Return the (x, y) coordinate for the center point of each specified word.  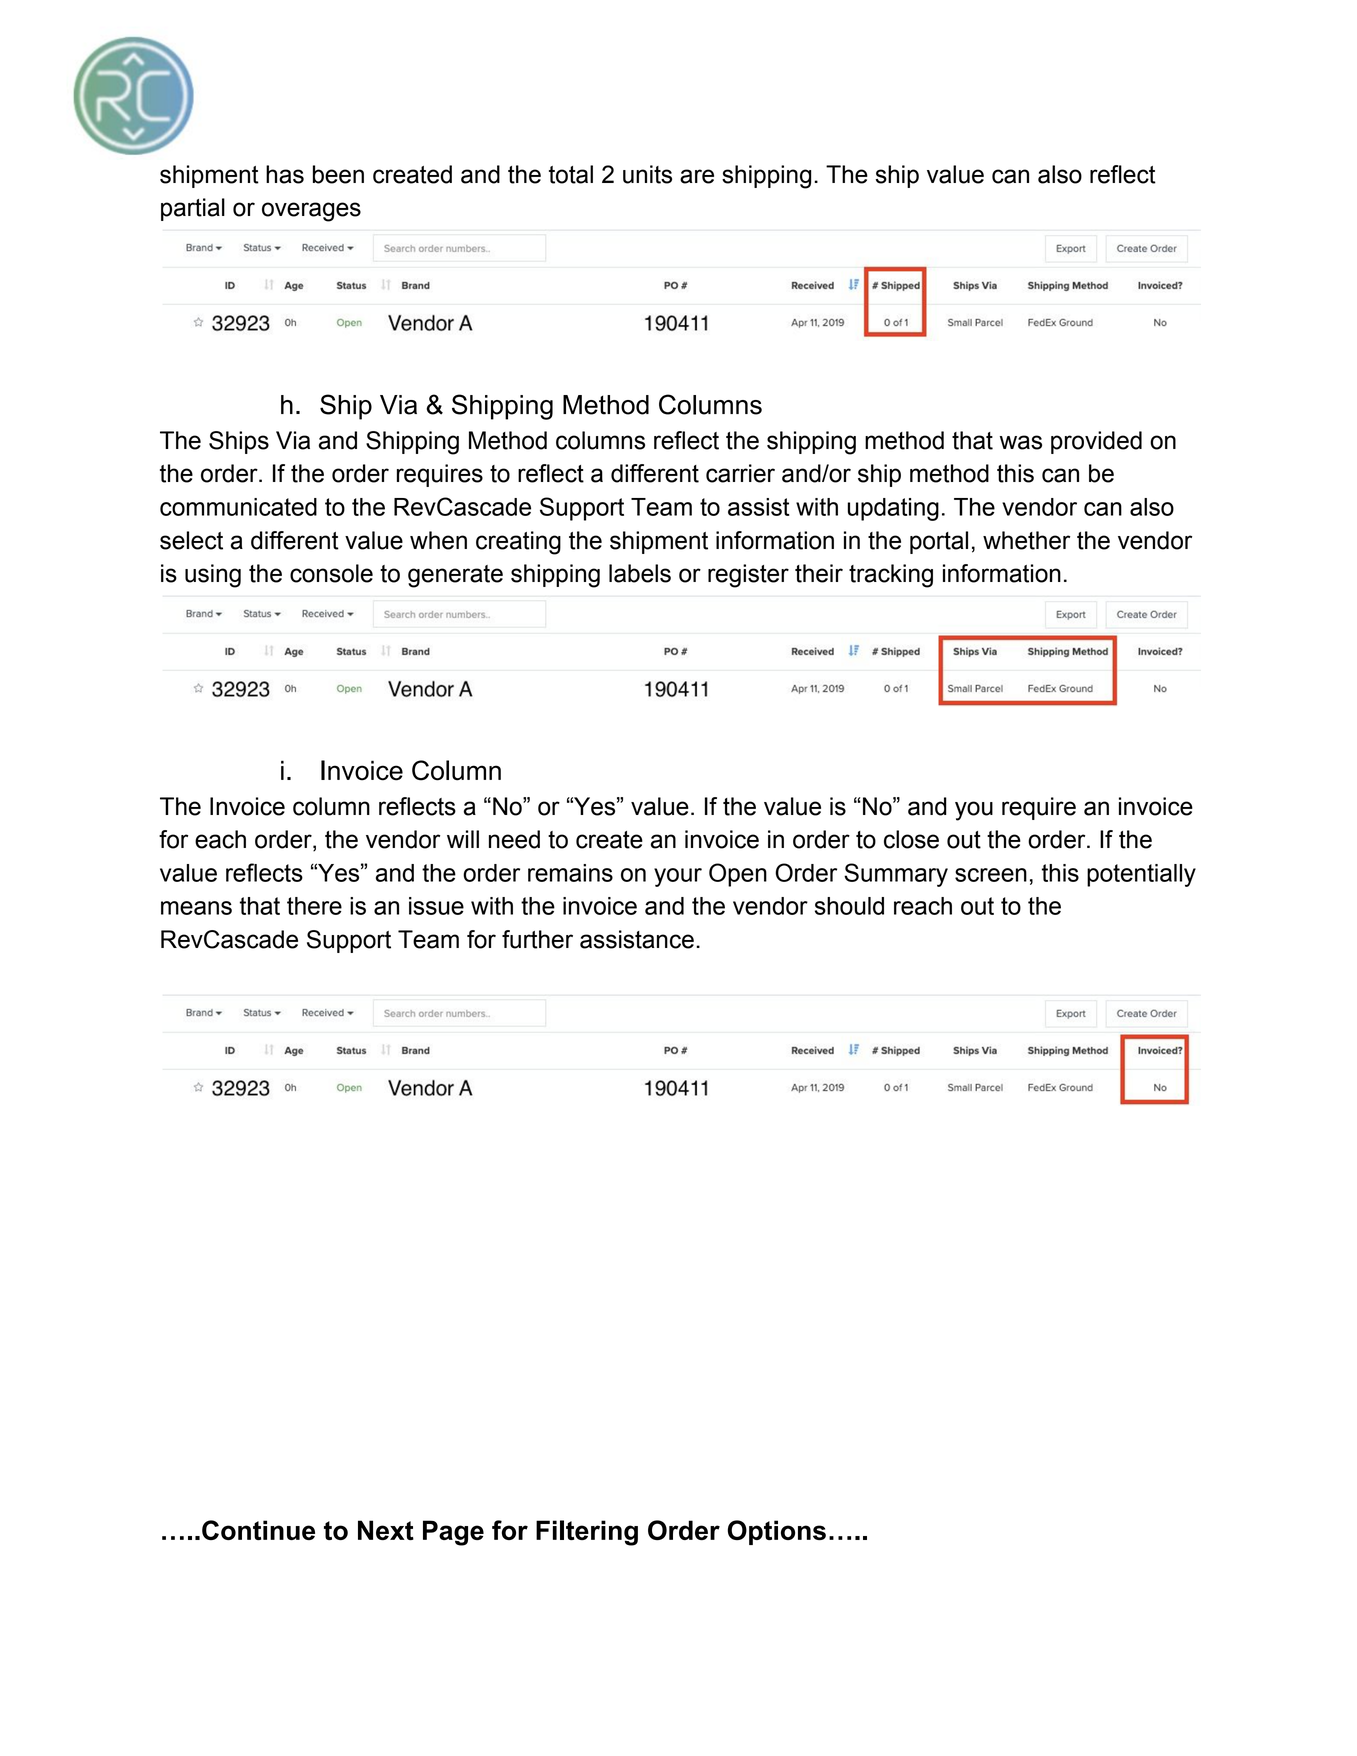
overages (311, 212)
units (647, 174)
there (314, 906)
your (678, 877)
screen (991, 875)
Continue (258, 1530)
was (1021, 442)
